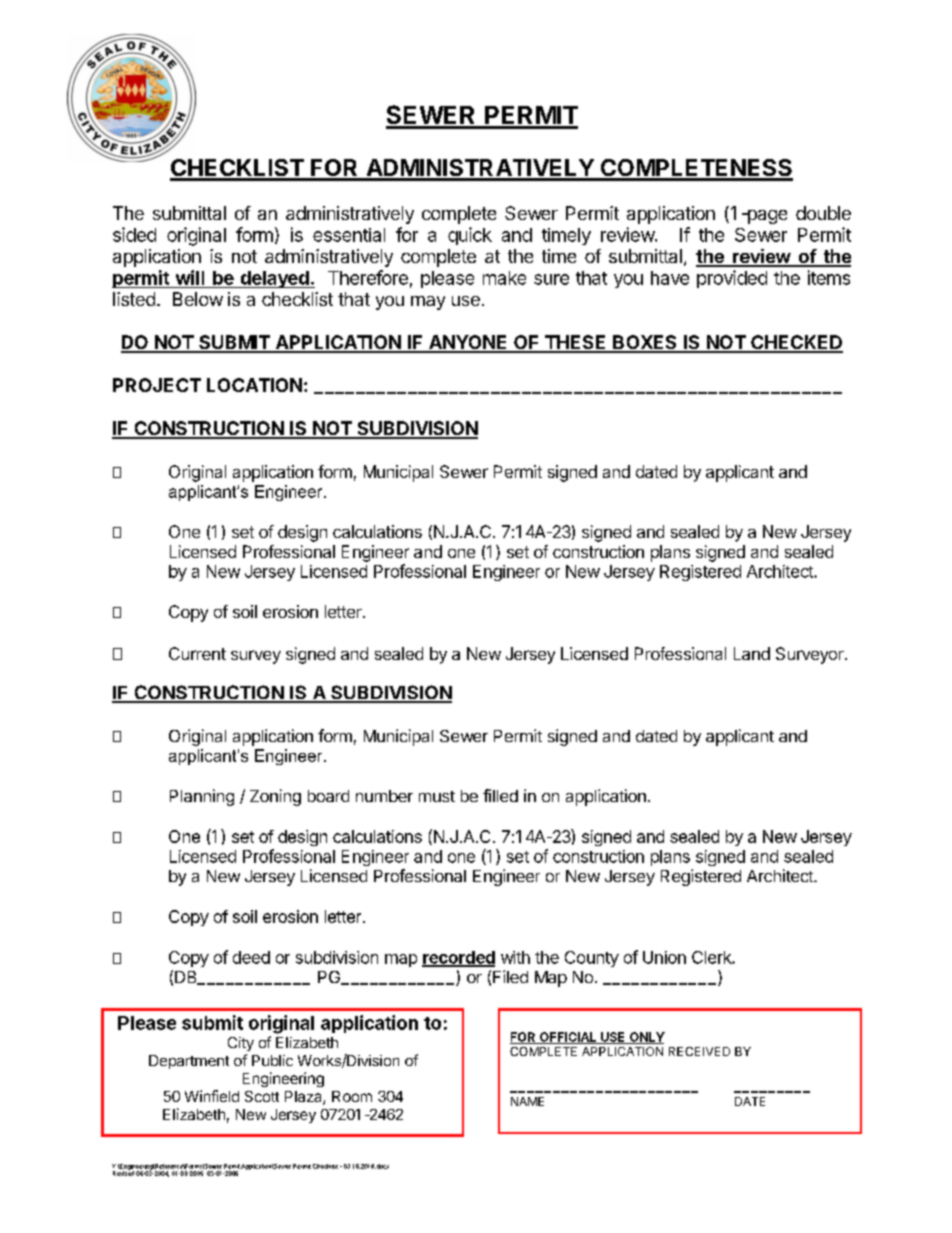 The height and width of the document is (1233, 952). Describe the element at coordinates (732, 279) in the document. I see `provided` at that location.
